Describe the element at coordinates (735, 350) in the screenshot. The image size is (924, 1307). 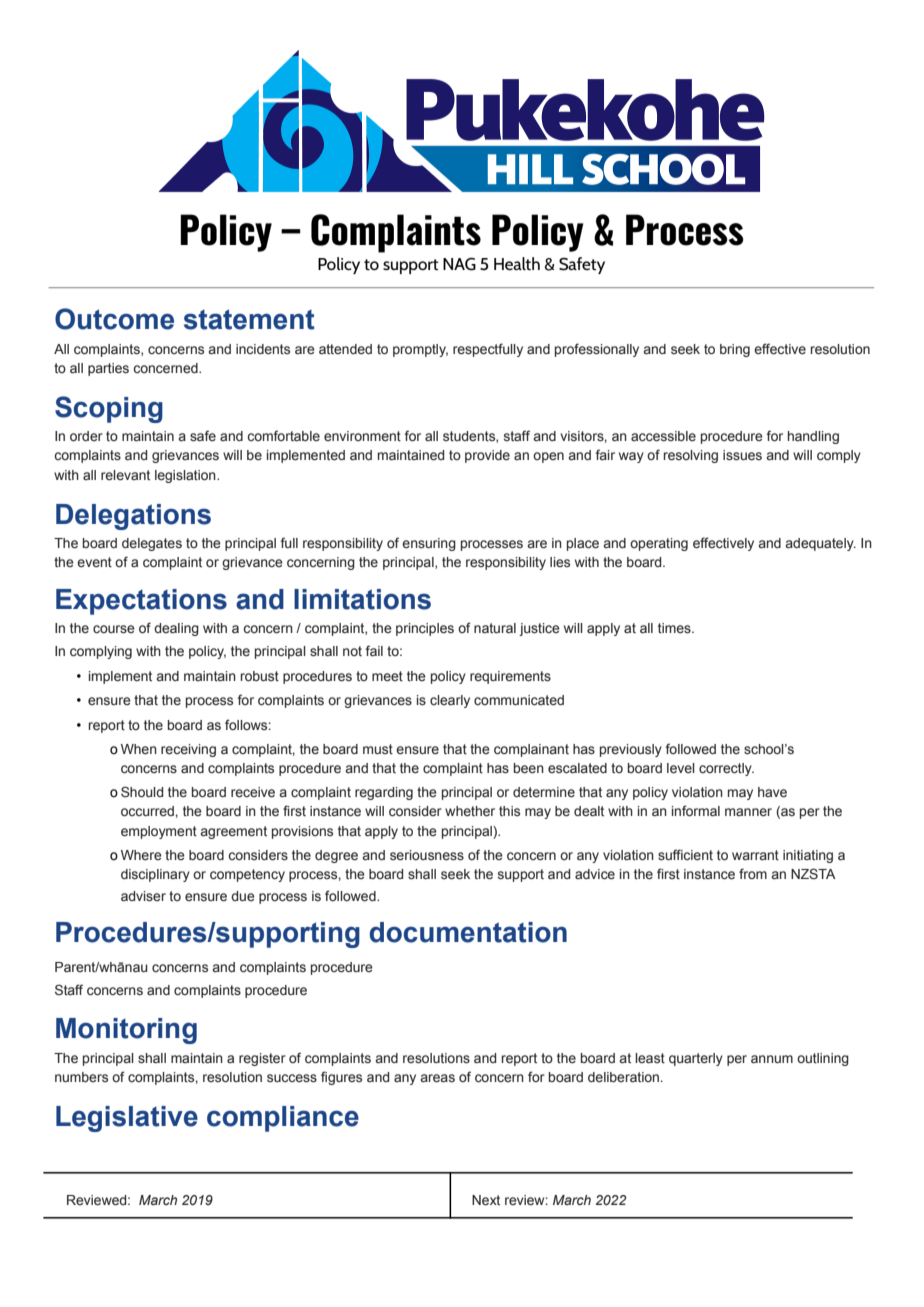
I see `bring` at that location.
